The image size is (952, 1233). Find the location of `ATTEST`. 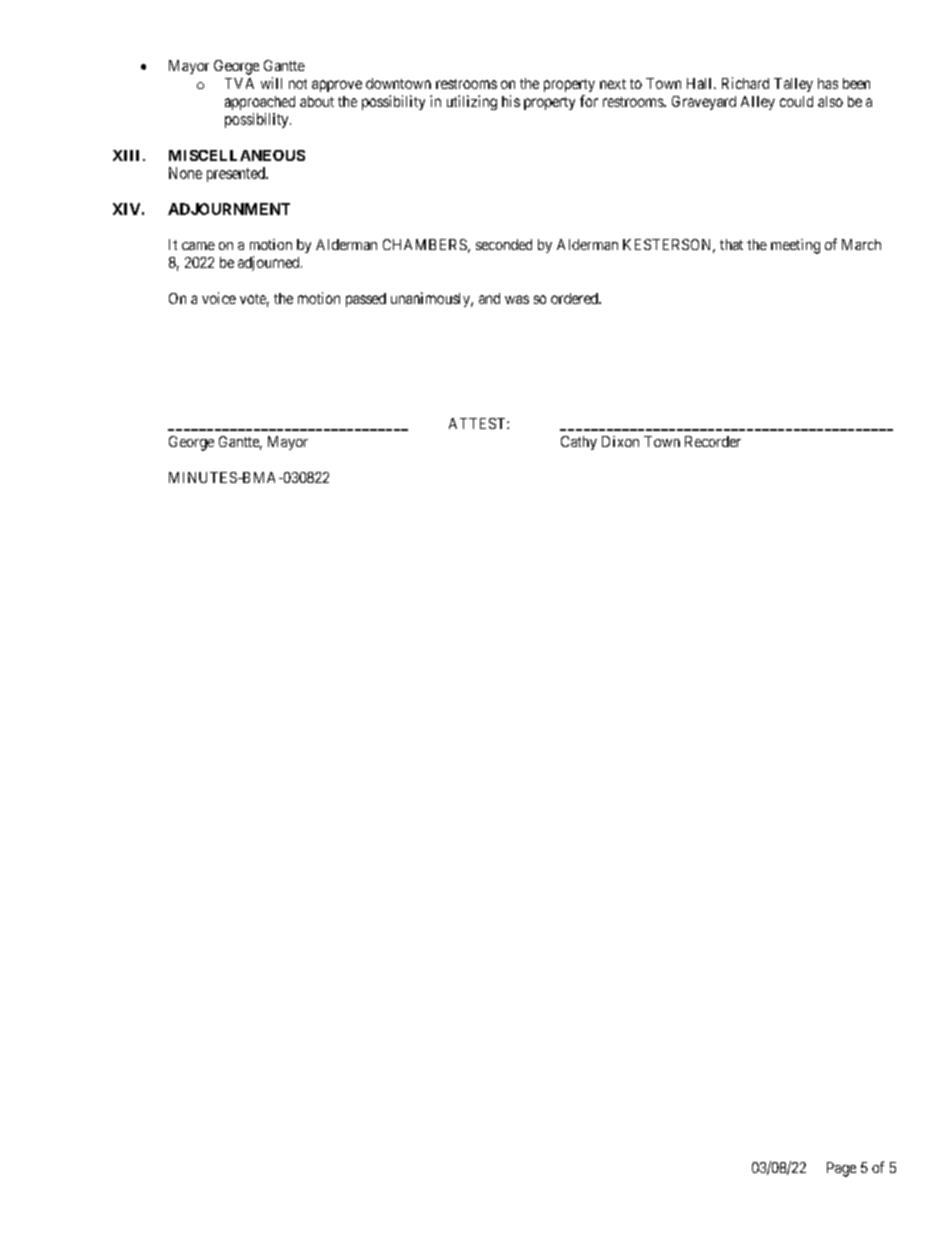

ATTEST is located at coordinates (478, 423).
